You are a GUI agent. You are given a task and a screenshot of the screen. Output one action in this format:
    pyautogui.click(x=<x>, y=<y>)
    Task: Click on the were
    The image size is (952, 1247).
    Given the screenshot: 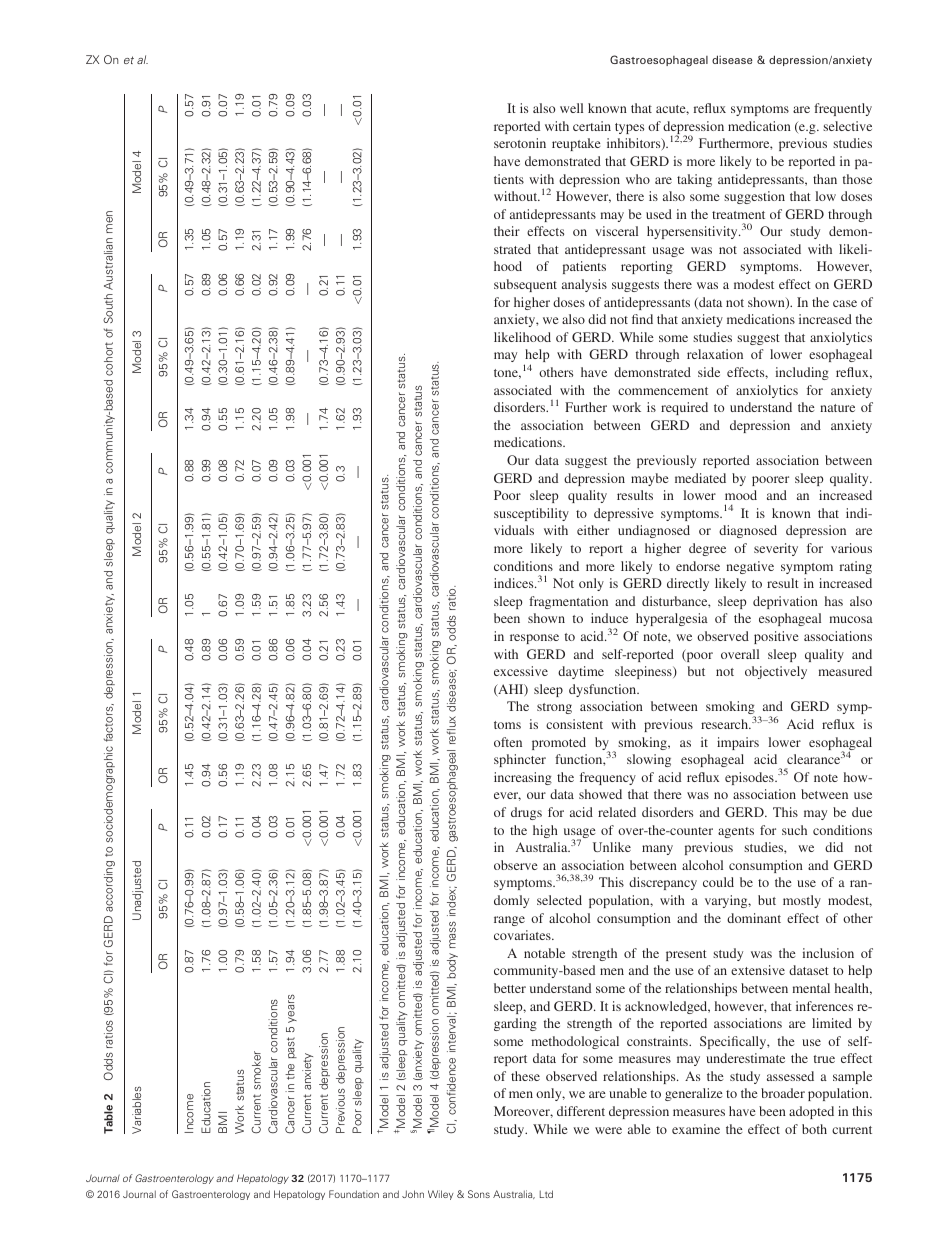 What is the action you would take?
    pyautogui.click(x=608, y=1130)
